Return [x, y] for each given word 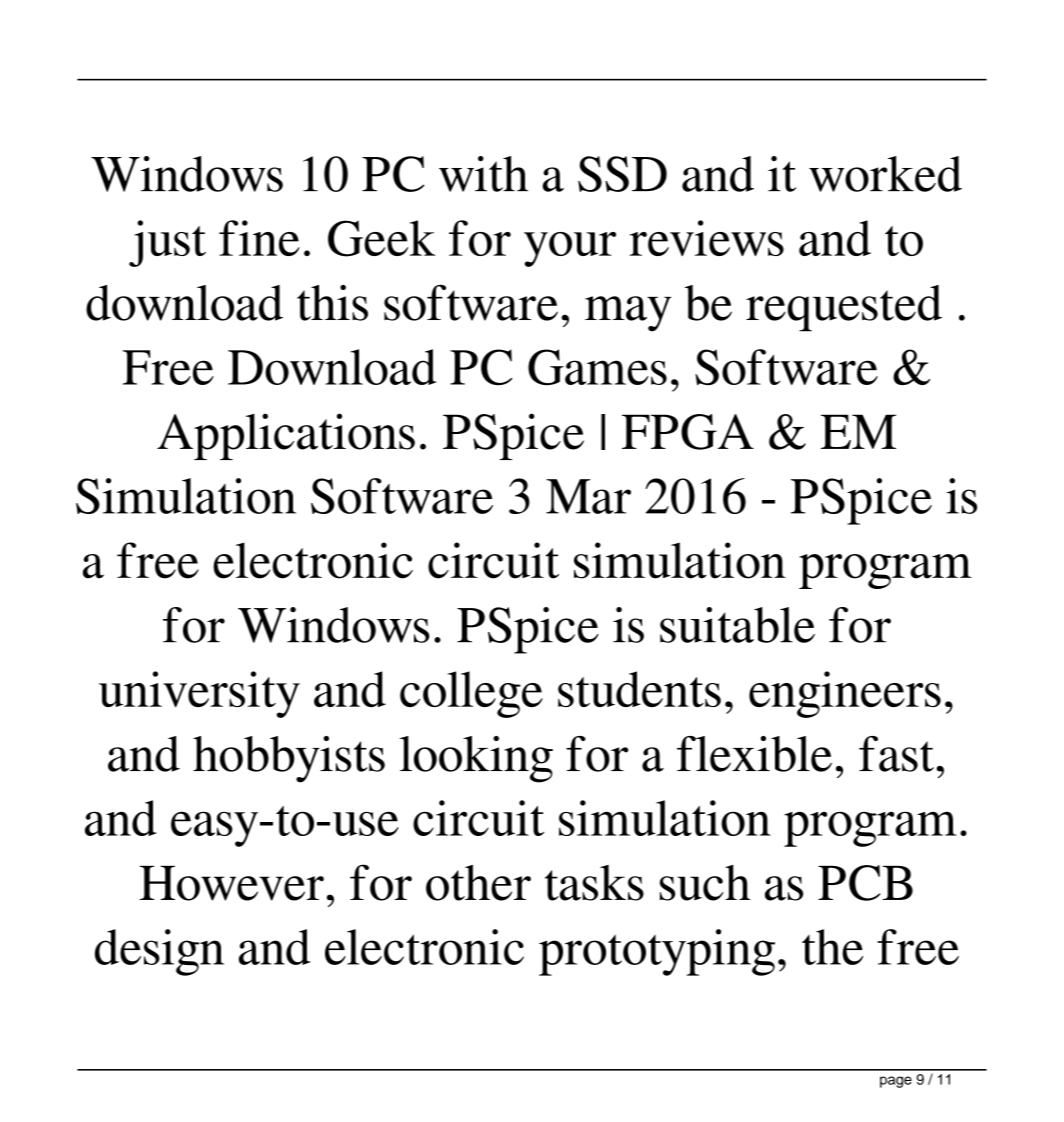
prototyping [657, 952]
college [471, 694]
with [483, 174]
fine [259, 238]
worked [885, 174]
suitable [737, 625]
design [159, 952]
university [199, 694]
